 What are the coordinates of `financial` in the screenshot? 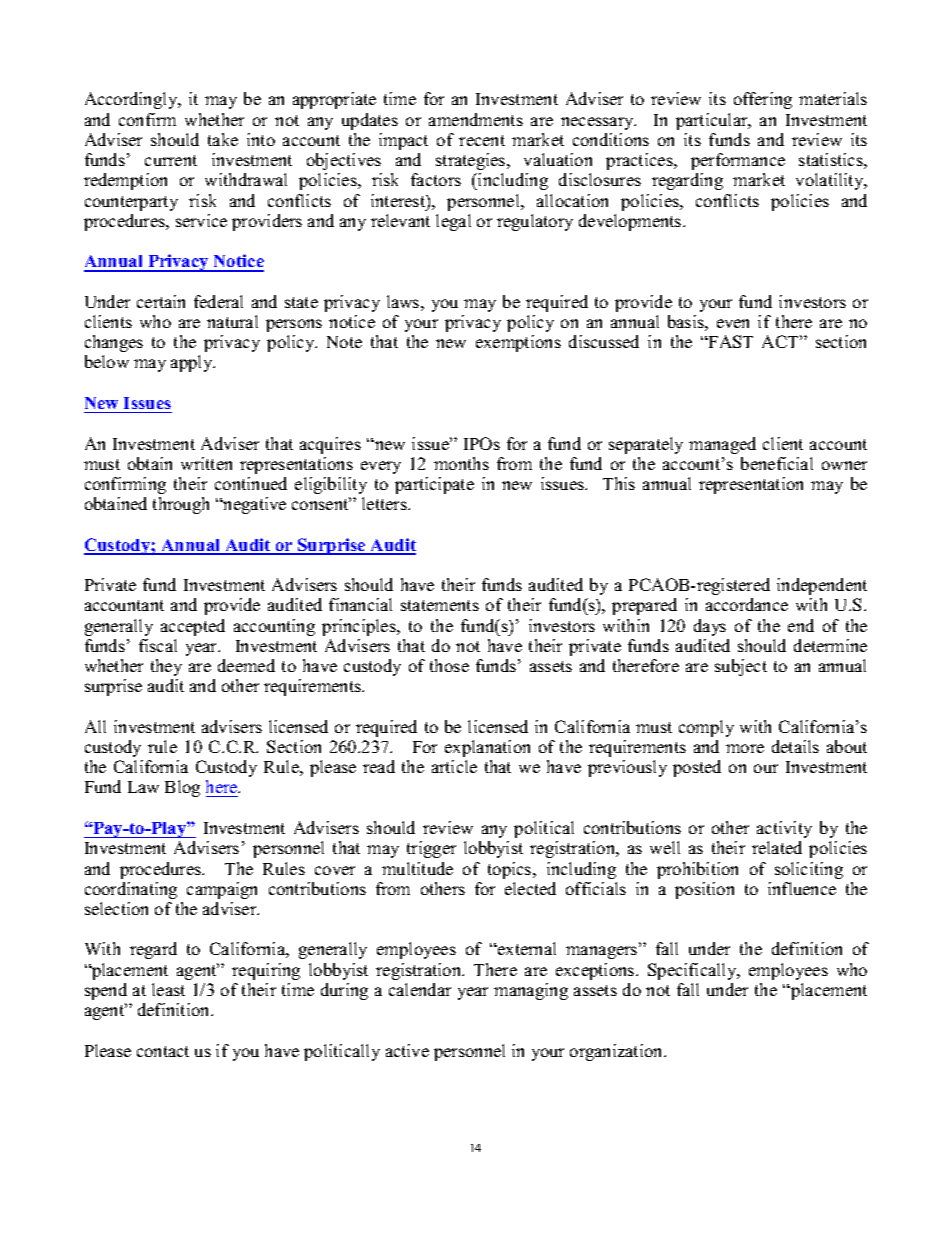 It's located at (360, 604).
